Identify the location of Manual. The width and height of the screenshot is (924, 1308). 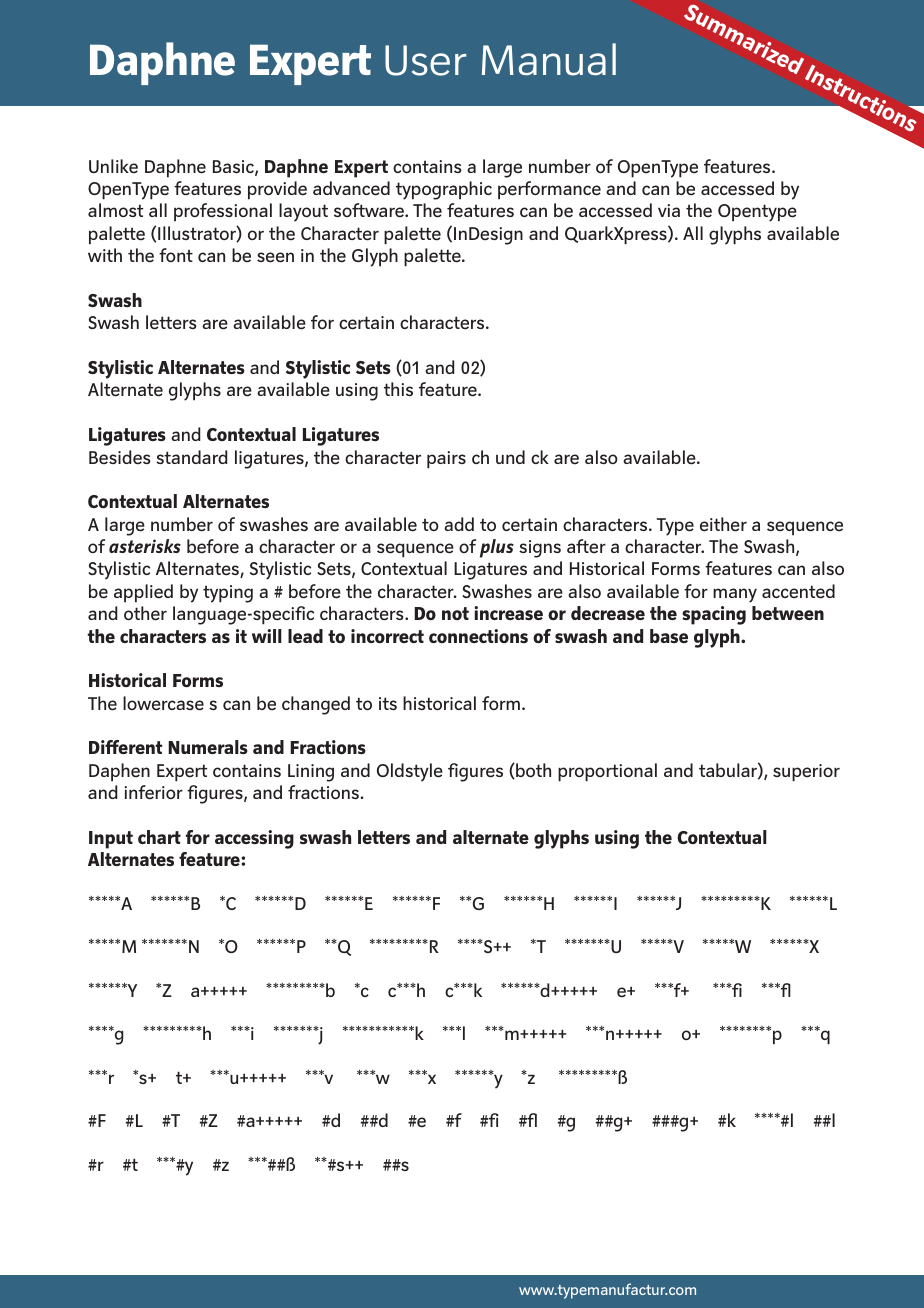
(549, 59).
